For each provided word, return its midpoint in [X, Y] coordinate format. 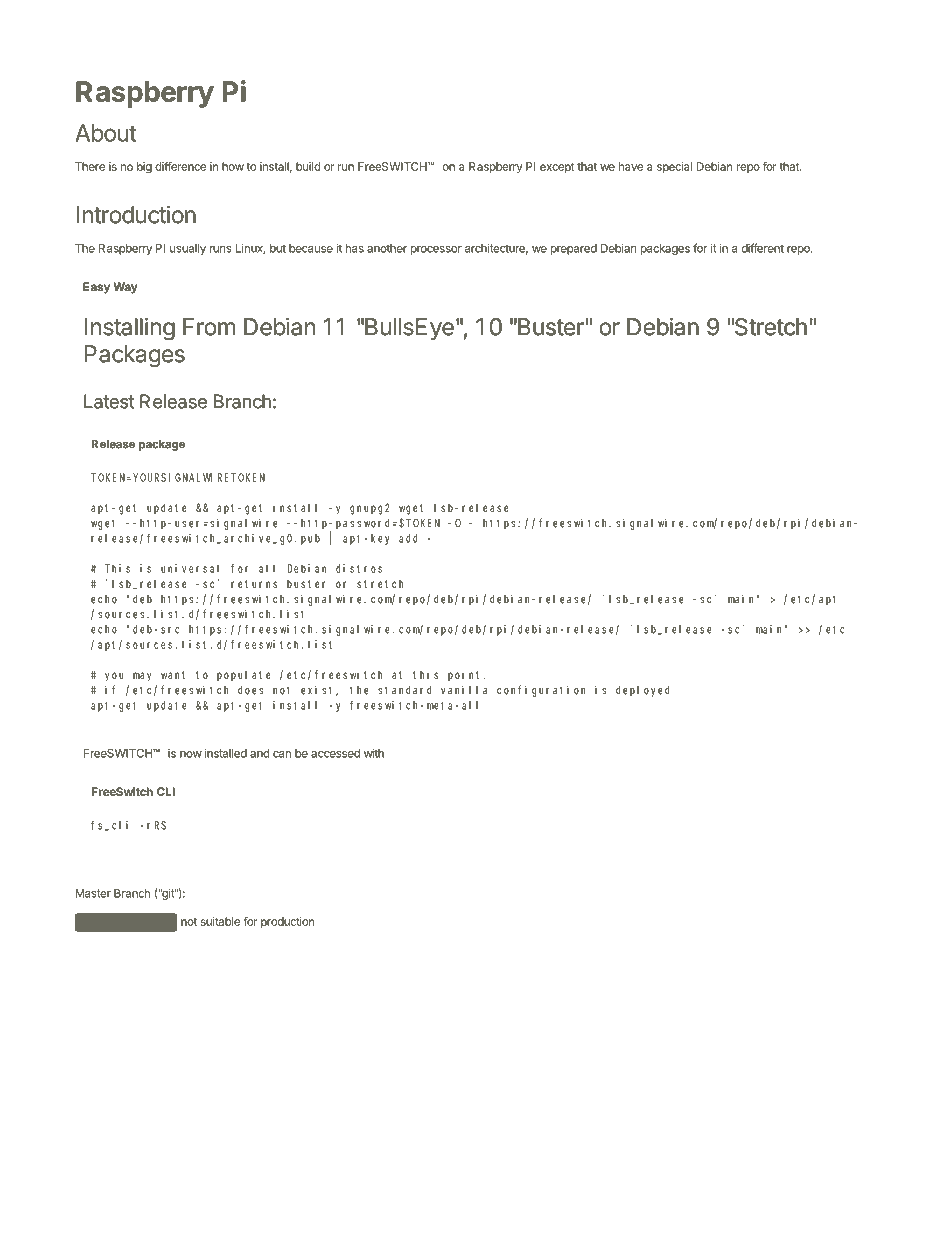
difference [180, 166]
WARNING [125, 923]
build [308, 166]
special [674, 167]
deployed [643, 691]
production [287, 922]
